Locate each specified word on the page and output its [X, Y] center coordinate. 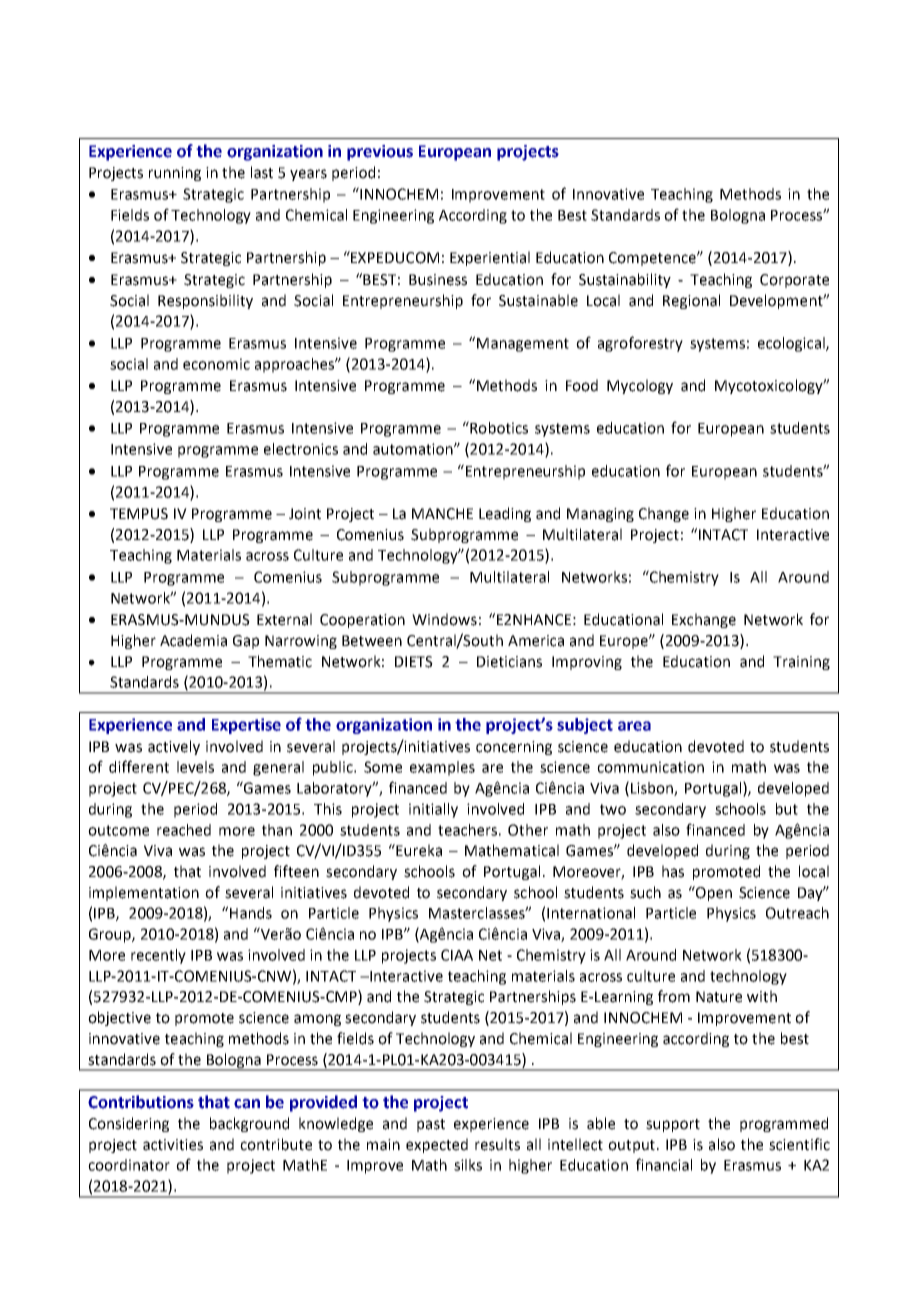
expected [437, 1145]
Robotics [498, 427]
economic [216, 364]
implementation [144, 893]
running [175, 174]
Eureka [418, 850]
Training [801, 663]
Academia [193, 640]
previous [380, 153]
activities [173, 1145]
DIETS [414, 662]
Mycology [640, 386]
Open [713, 893]
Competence [653, 259]
